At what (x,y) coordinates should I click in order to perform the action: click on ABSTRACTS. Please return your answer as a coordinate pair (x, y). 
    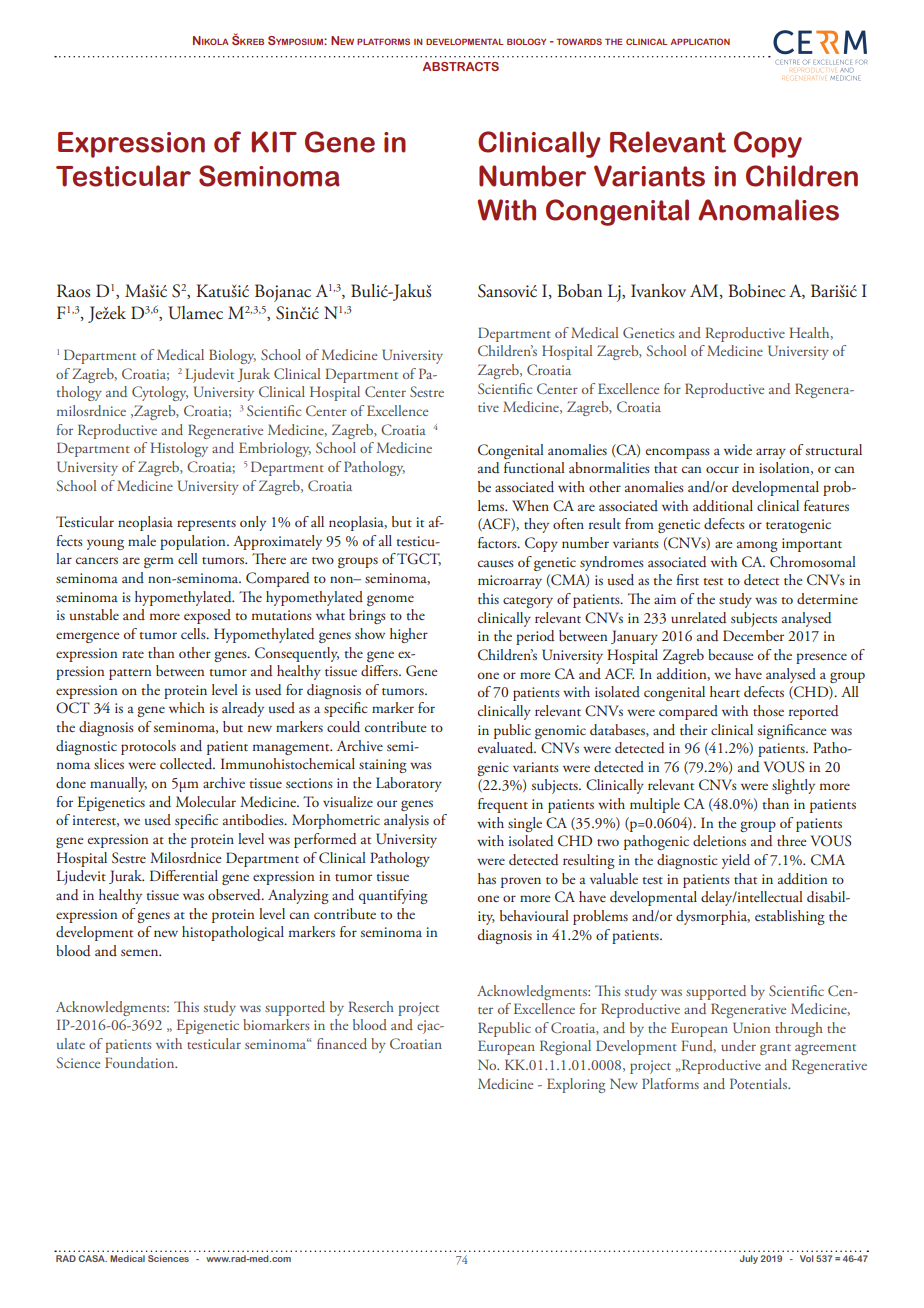
    Looking at the image, I should click on (461, 66).
